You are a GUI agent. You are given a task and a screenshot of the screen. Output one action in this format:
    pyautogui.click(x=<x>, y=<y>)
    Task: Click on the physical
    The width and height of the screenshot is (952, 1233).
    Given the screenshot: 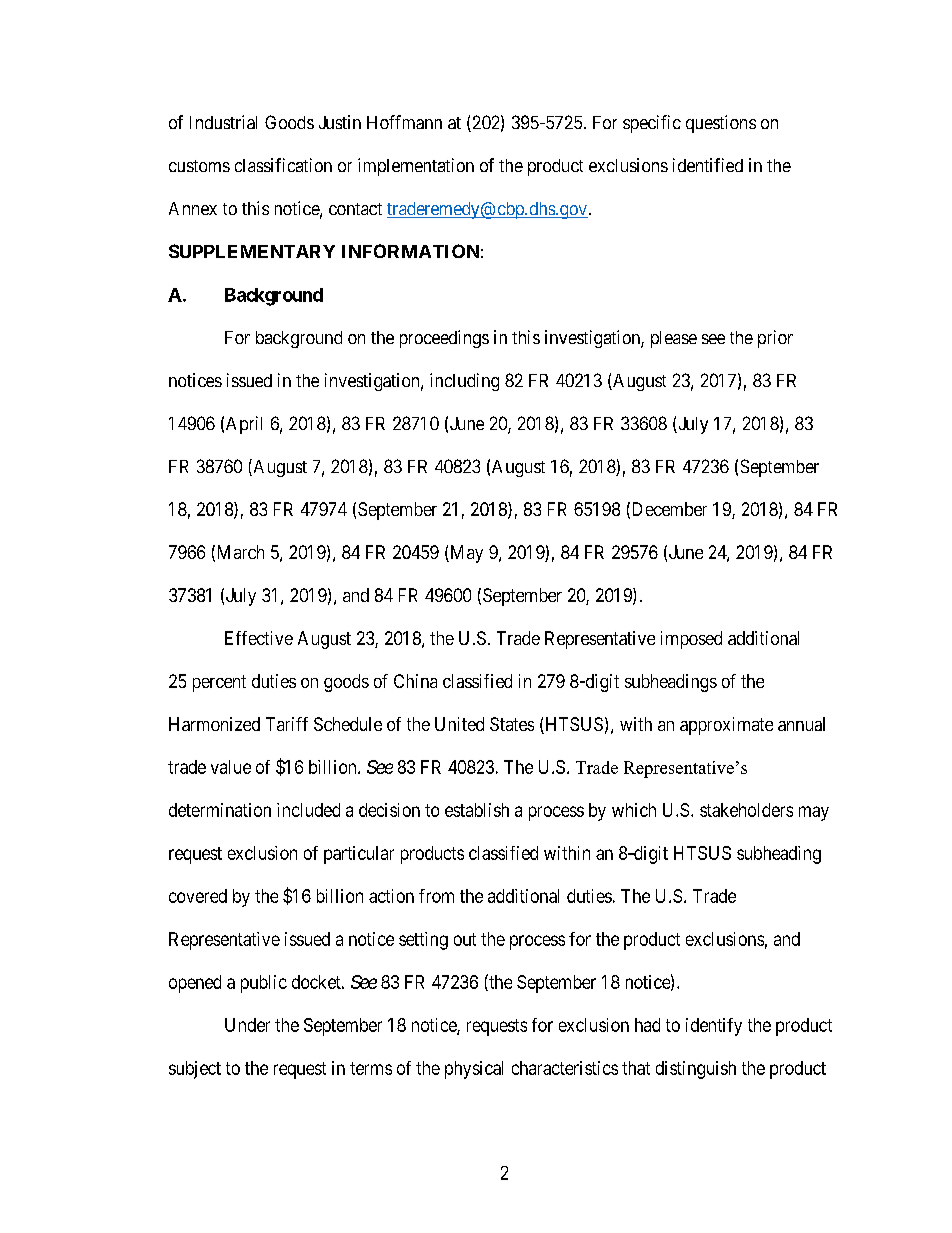 What is the action you would take?
    pyautogui.click(x=474, y=1070)
